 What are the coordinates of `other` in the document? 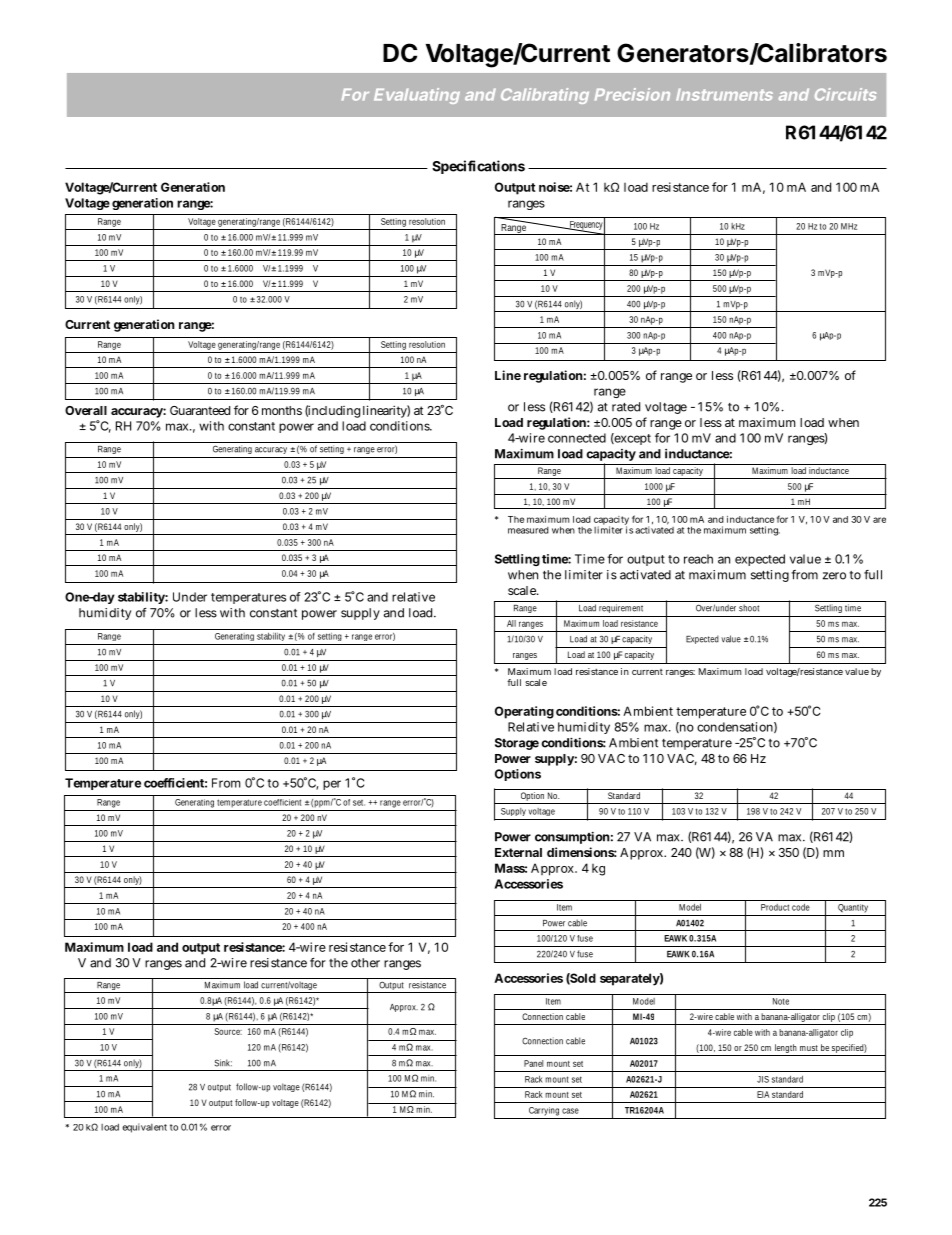 It's located at (365, 963).
